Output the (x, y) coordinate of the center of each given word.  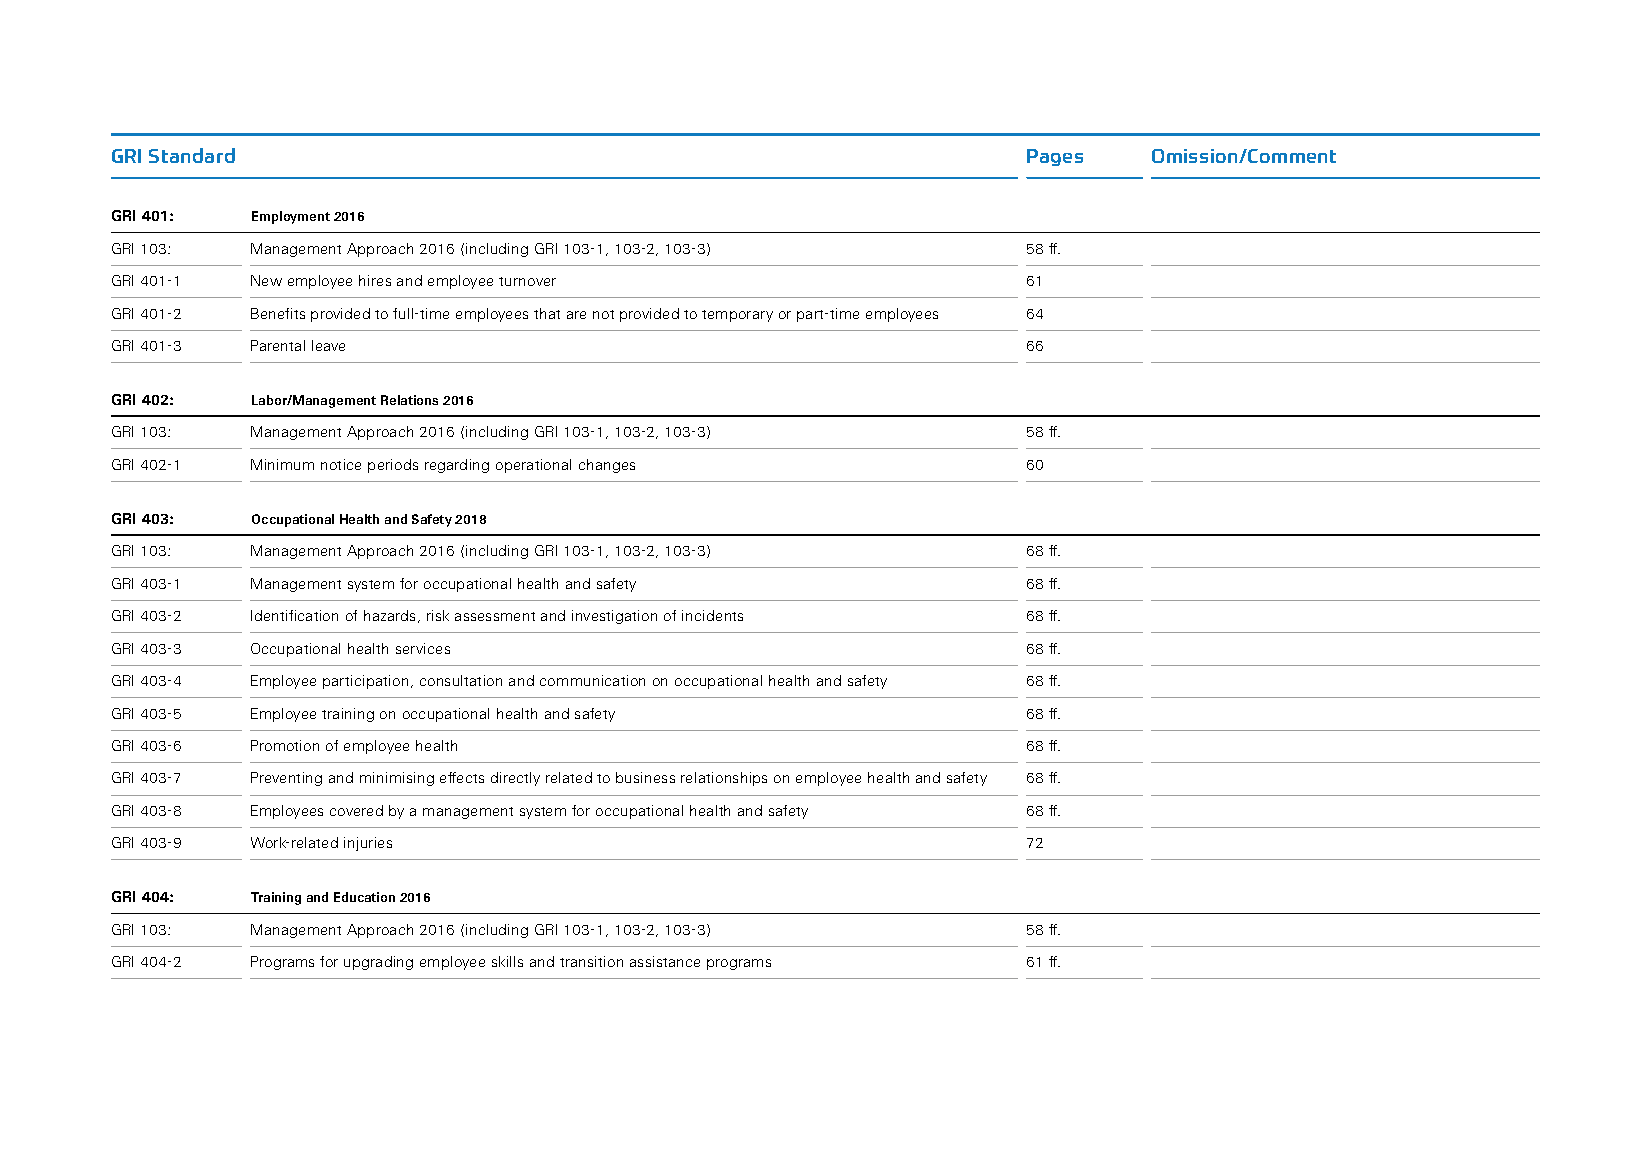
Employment (291, 217)
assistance (665, 961)
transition (591, 961)
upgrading (378, 963)
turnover (527, 281)
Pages (1055, 157)
